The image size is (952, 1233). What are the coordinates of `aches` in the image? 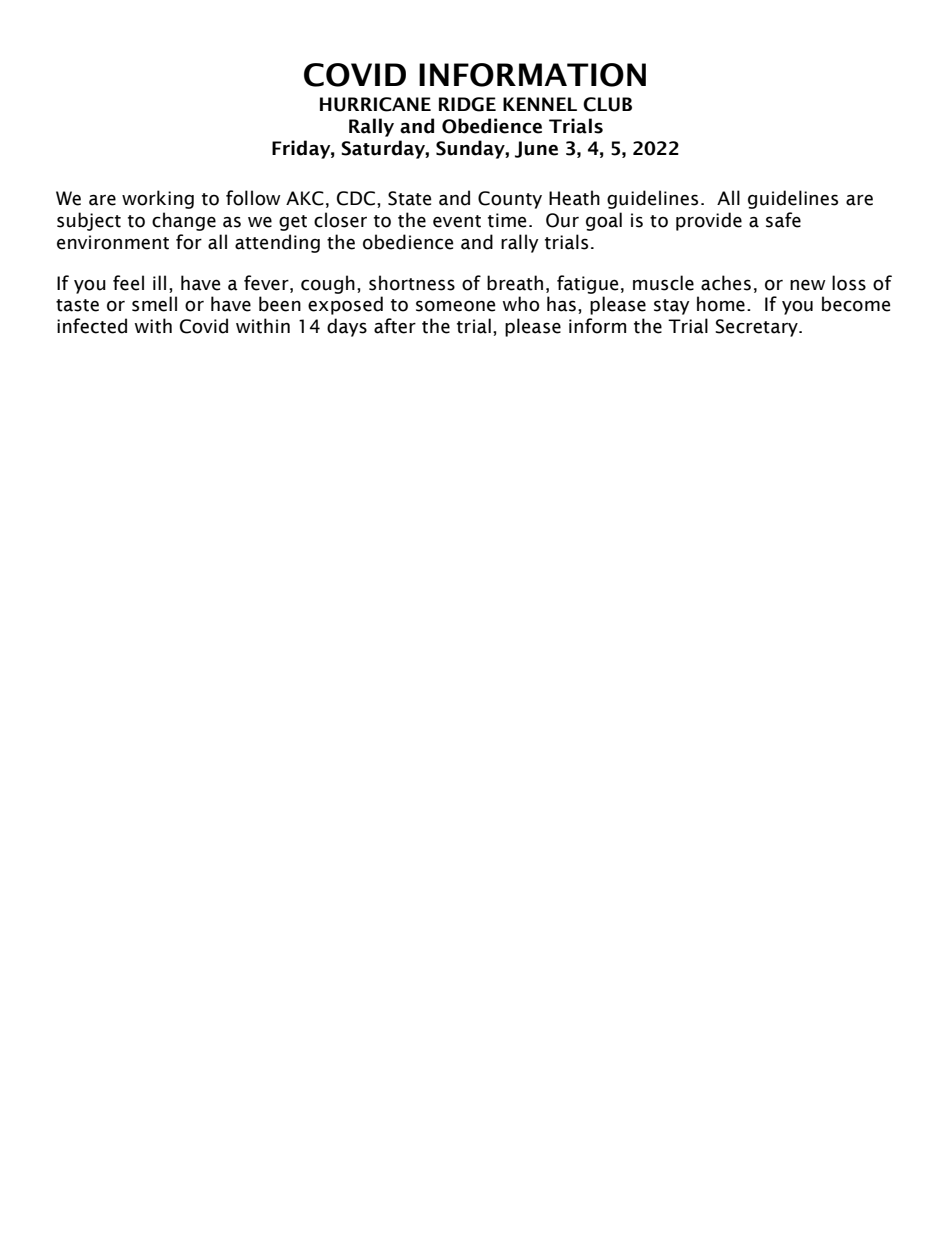 It's located at (726, 283).
